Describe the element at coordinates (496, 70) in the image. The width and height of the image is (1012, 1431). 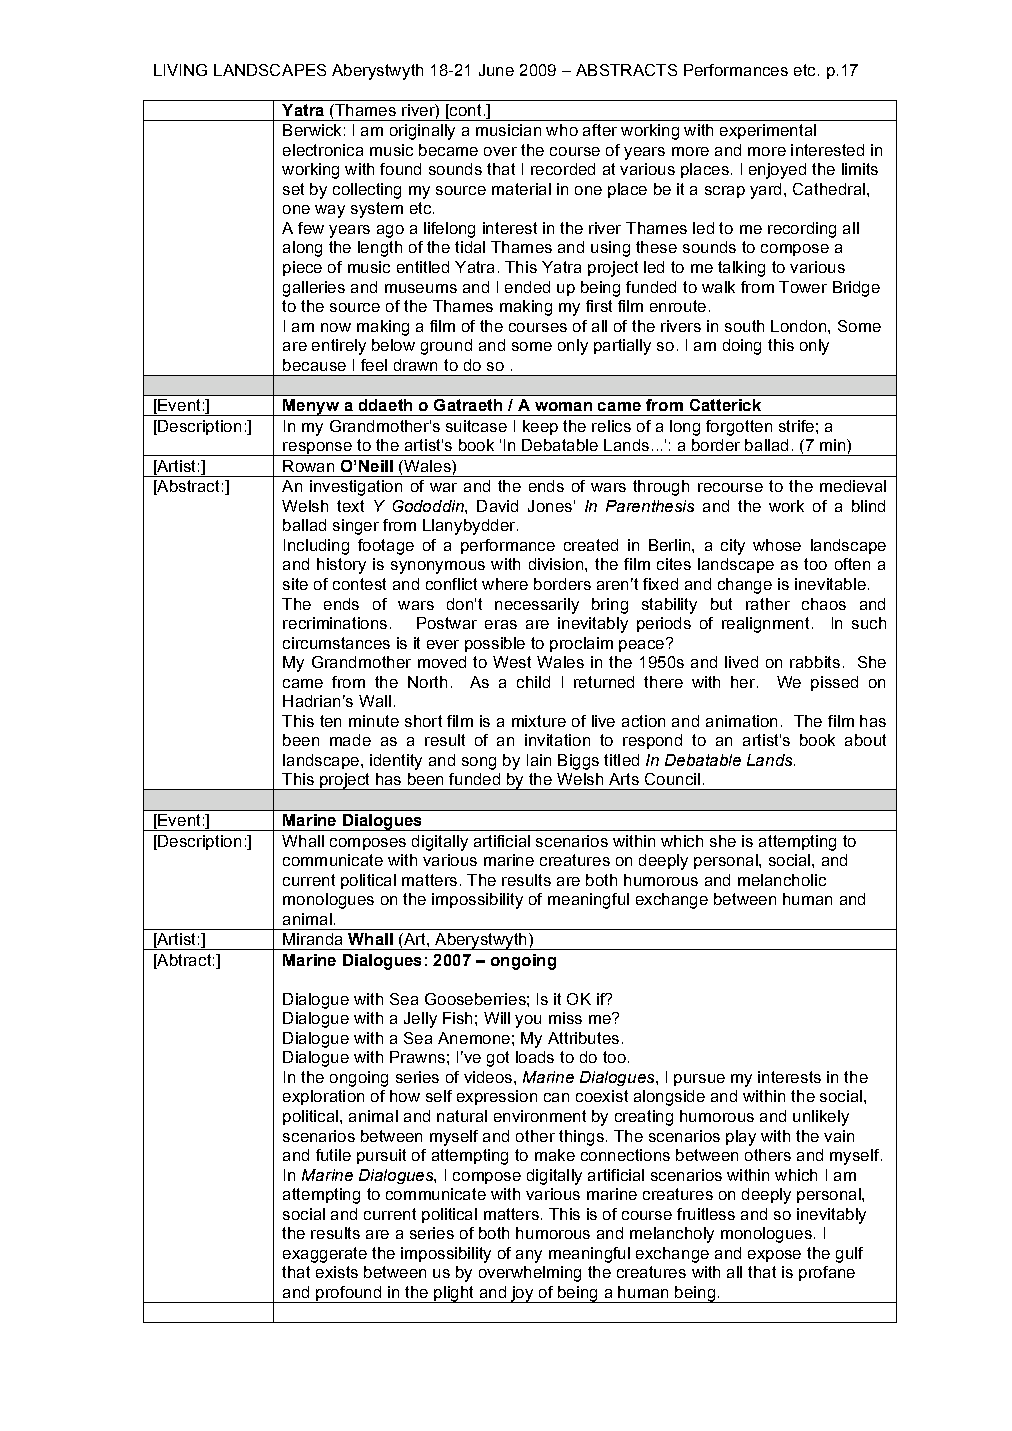
I see `June` at that location.
